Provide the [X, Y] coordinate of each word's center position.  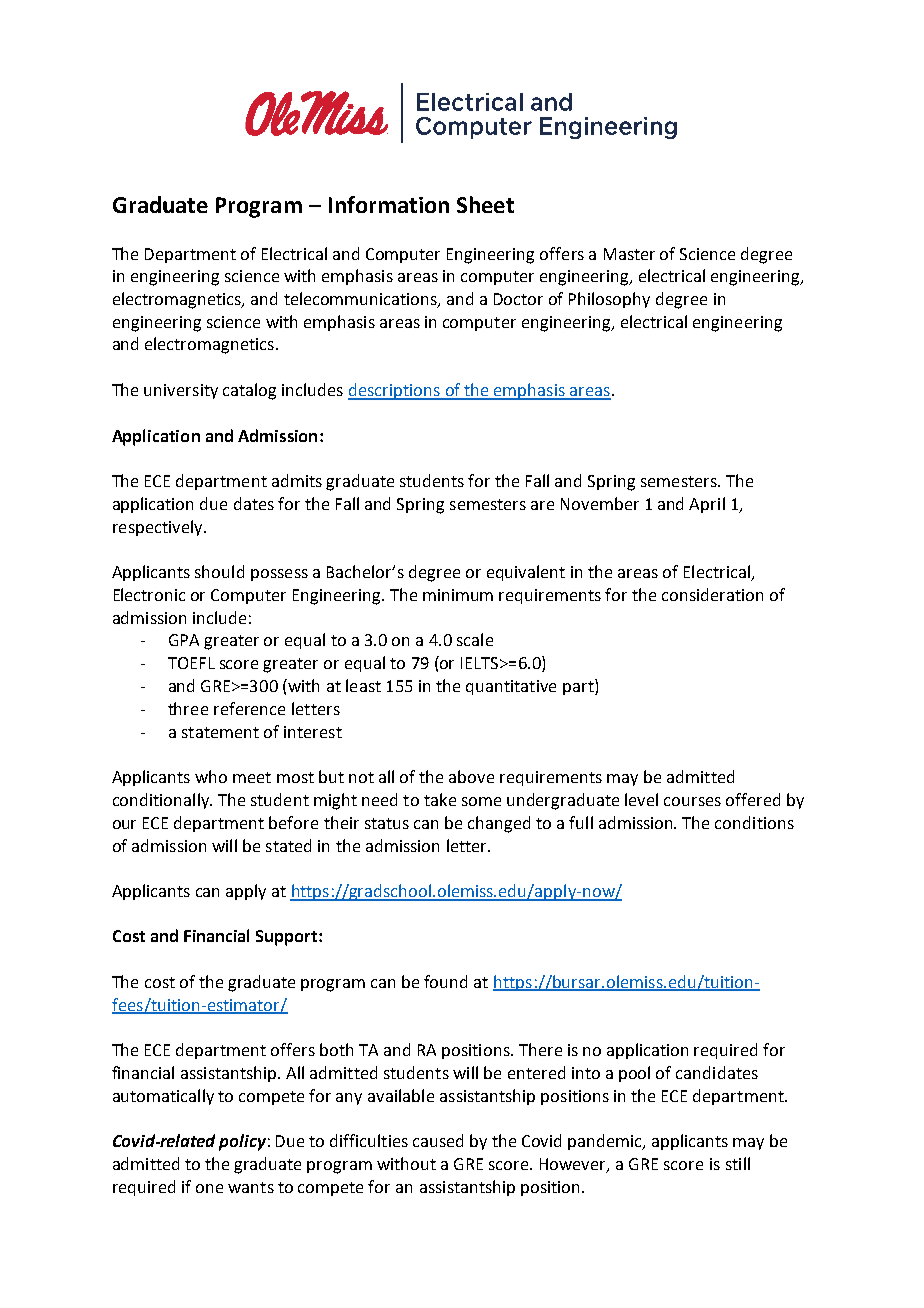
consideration [712, 594]
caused [438, 1140]
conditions [754, 822]
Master [629, 254]
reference [249, 708]
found [445, 981]
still [738, 1163]
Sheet [485, 204]
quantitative [511, 687]
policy [242, 1142]
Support [288, 938]
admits [297, 480]
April [707, 505]
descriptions [395, 391]
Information [389, 204]
